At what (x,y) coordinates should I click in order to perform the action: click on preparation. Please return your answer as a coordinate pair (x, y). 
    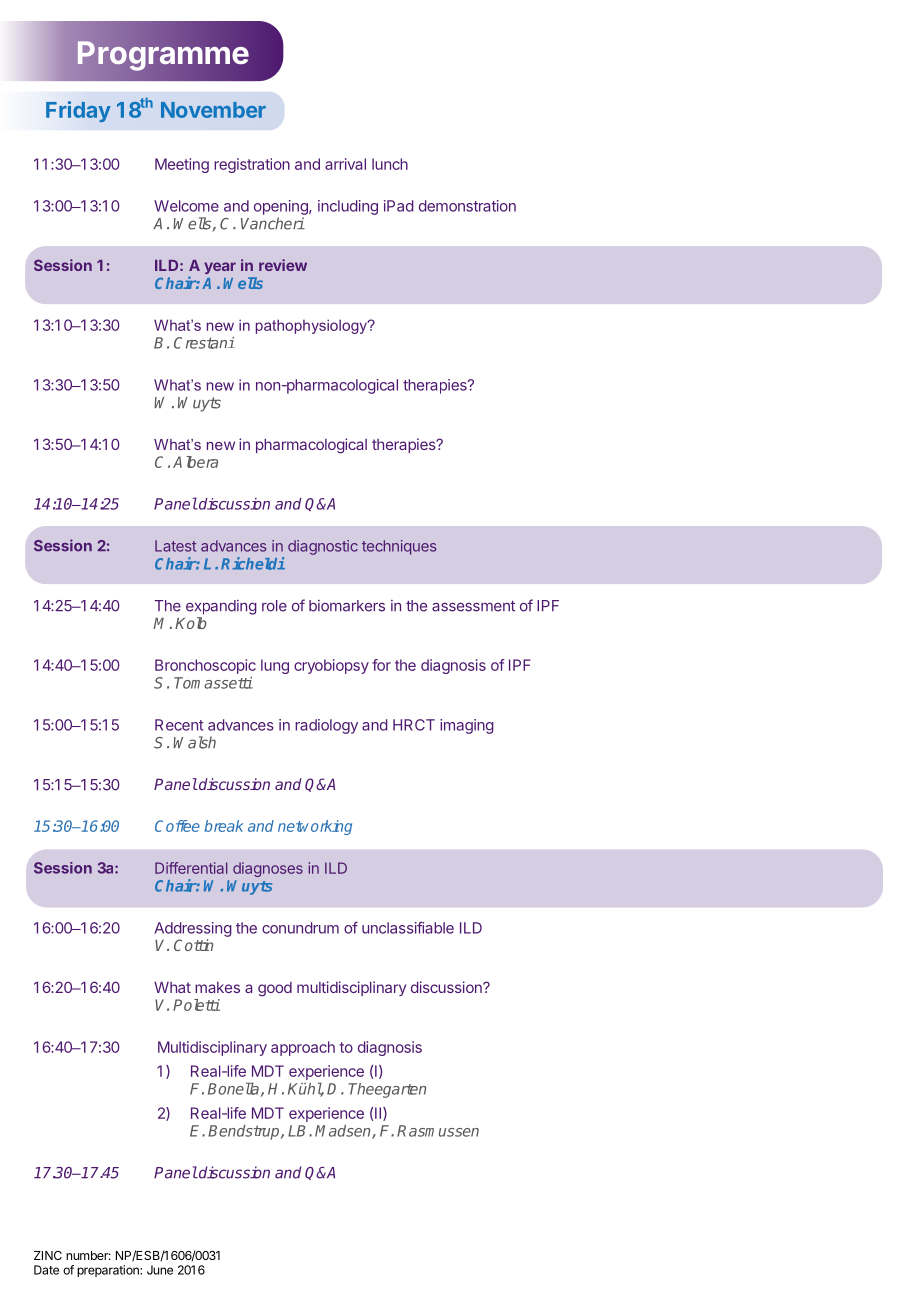
    Looking at the image, I should click on (109, 1271).
